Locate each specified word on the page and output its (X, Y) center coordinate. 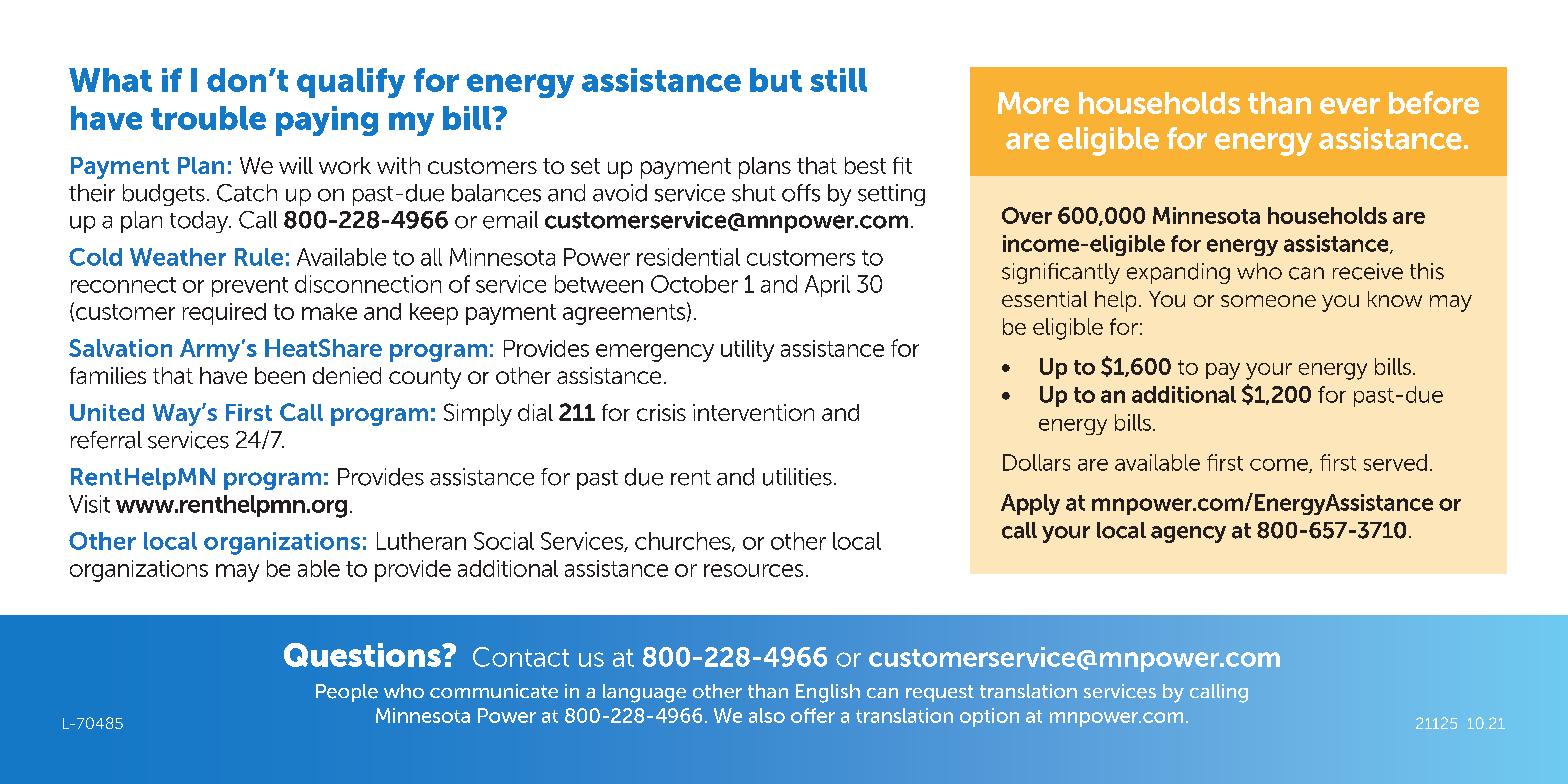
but (776, 80)
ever (1350, 105)
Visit (89, 504)
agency (1188, 534)
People (347, 693)
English (828, 693)
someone (1268, 301)
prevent (250, 287)
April (827, 286)
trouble (208, 118)
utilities (797, 477)
